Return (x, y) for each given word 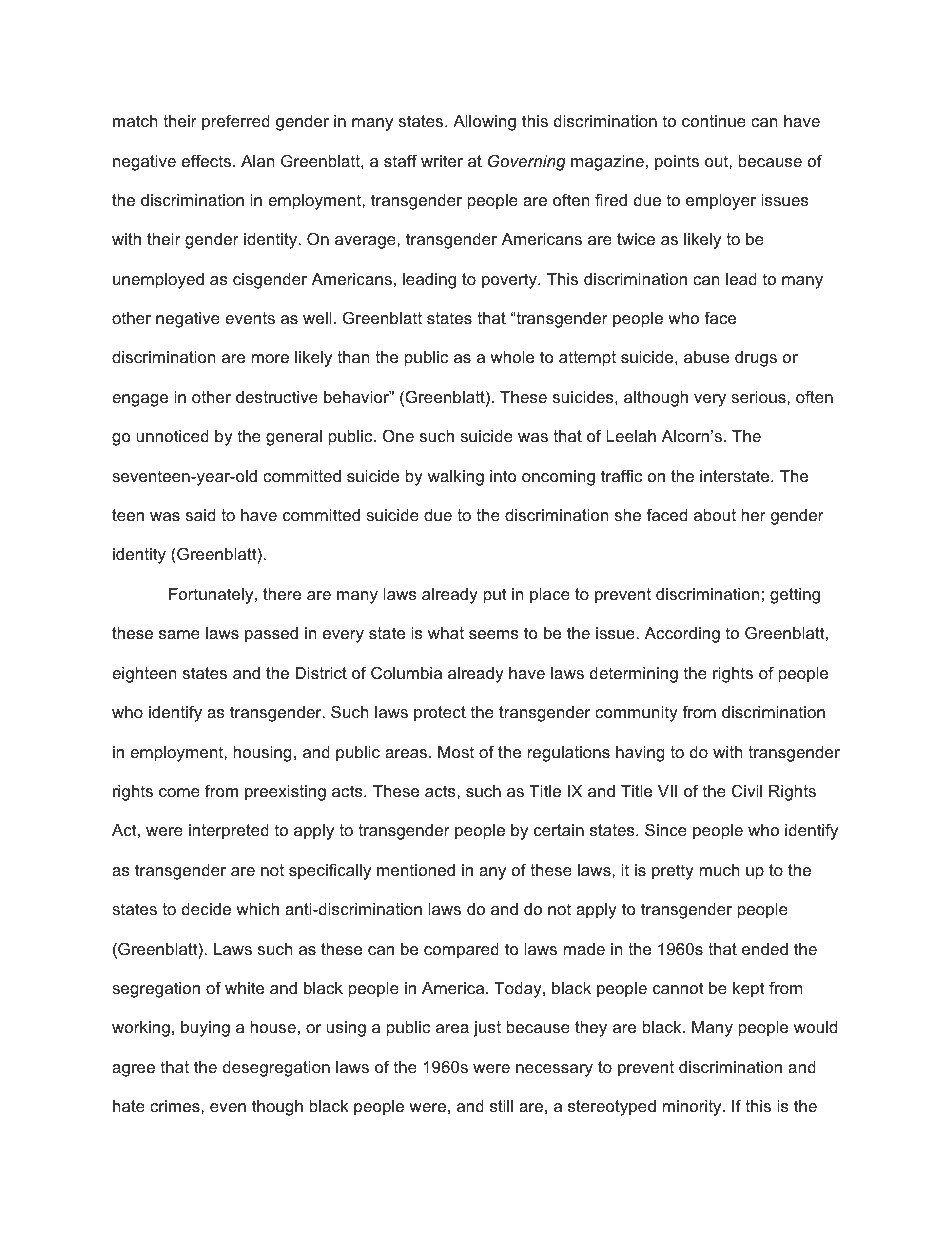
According (682, 635)
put (495, 596)
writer (442, 161)
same (179, 634)
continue (714, 121)
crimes (176, 1106)
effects (206, 160)
